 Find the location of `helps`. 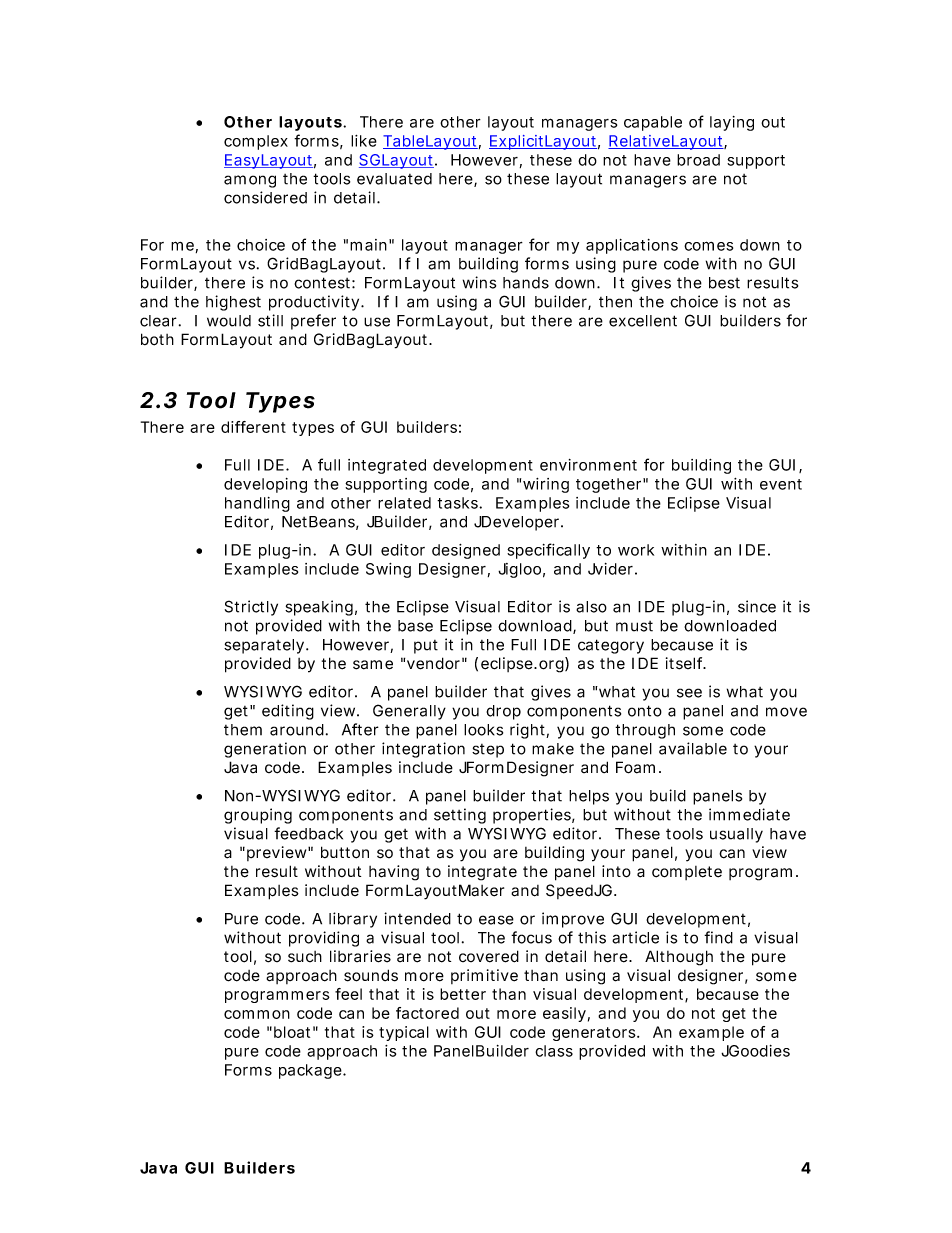

helps is located at coordinates (589, 797).
